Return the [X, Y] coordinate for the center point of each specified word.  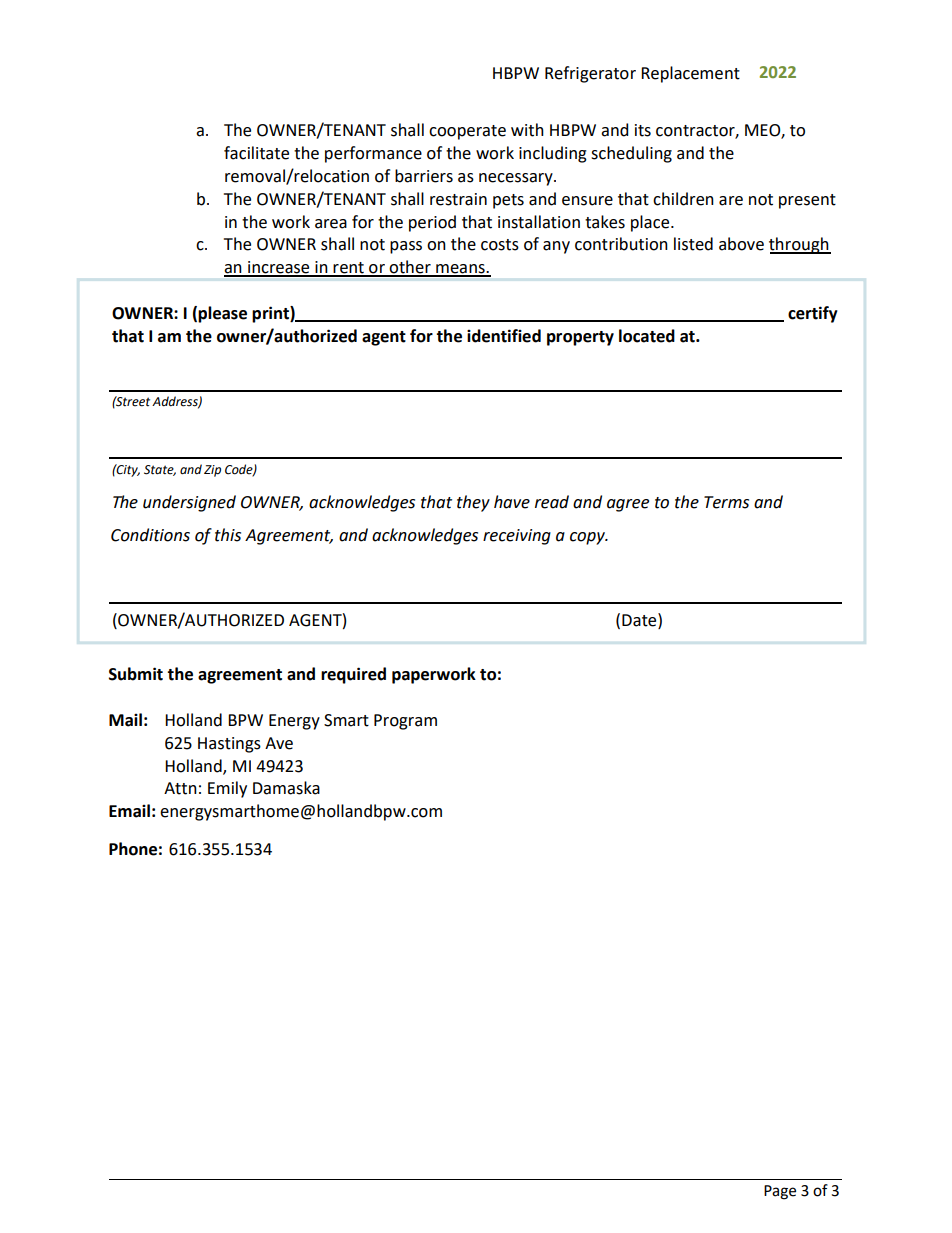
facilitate [256, 153]
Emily [227, 789]
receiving [517, 537]
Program [405, 722]
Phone [133, 849]
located [647, 336]
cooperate [467, 132]
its [643, 130]
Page [780, 1192]
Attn [180, 788]
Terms [726, 502]
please [222, 314]
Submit [136, 674]
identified [504, 336]
